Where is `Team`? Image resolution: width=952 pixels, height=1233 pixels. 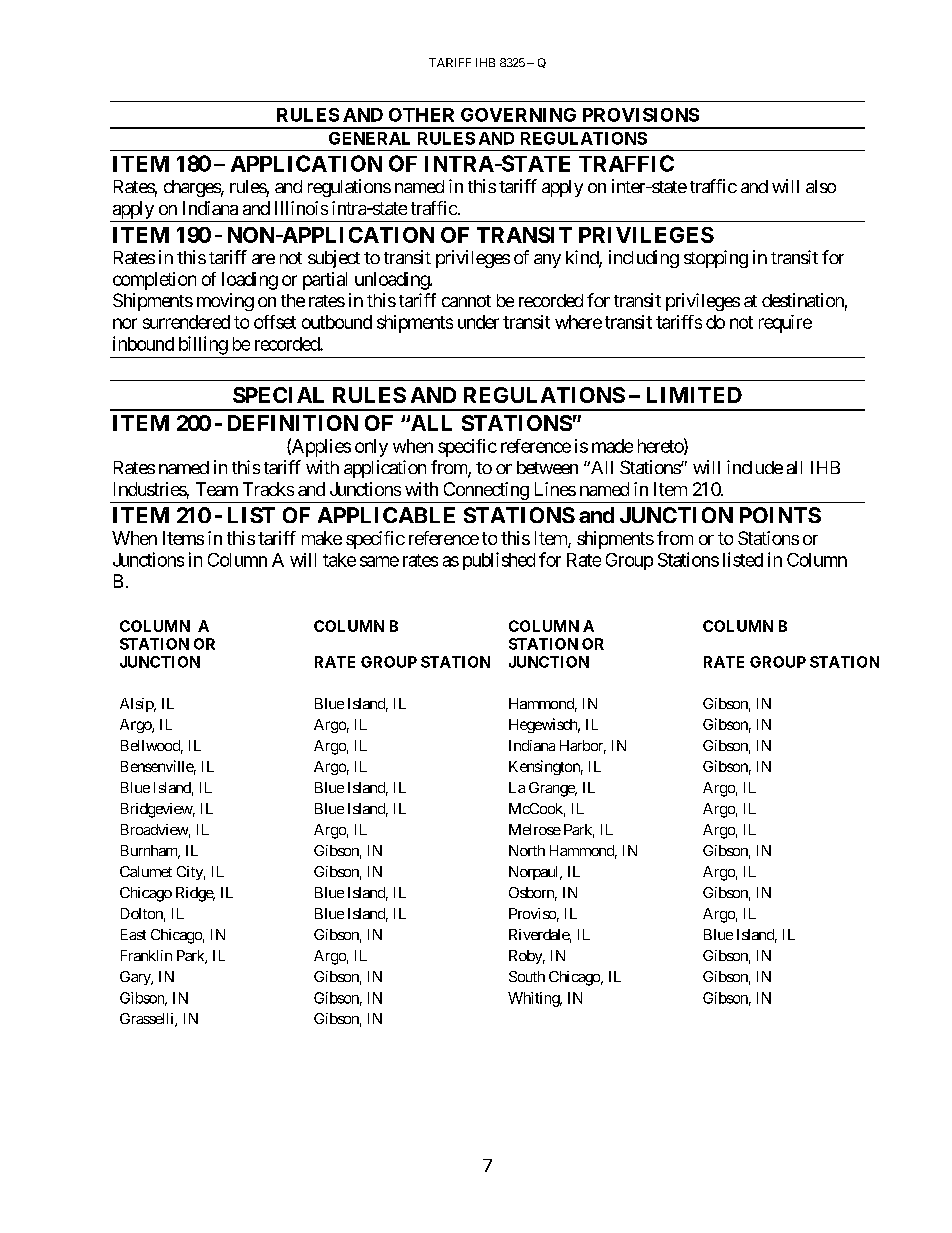
Team is located at coordinates (217, 489).
